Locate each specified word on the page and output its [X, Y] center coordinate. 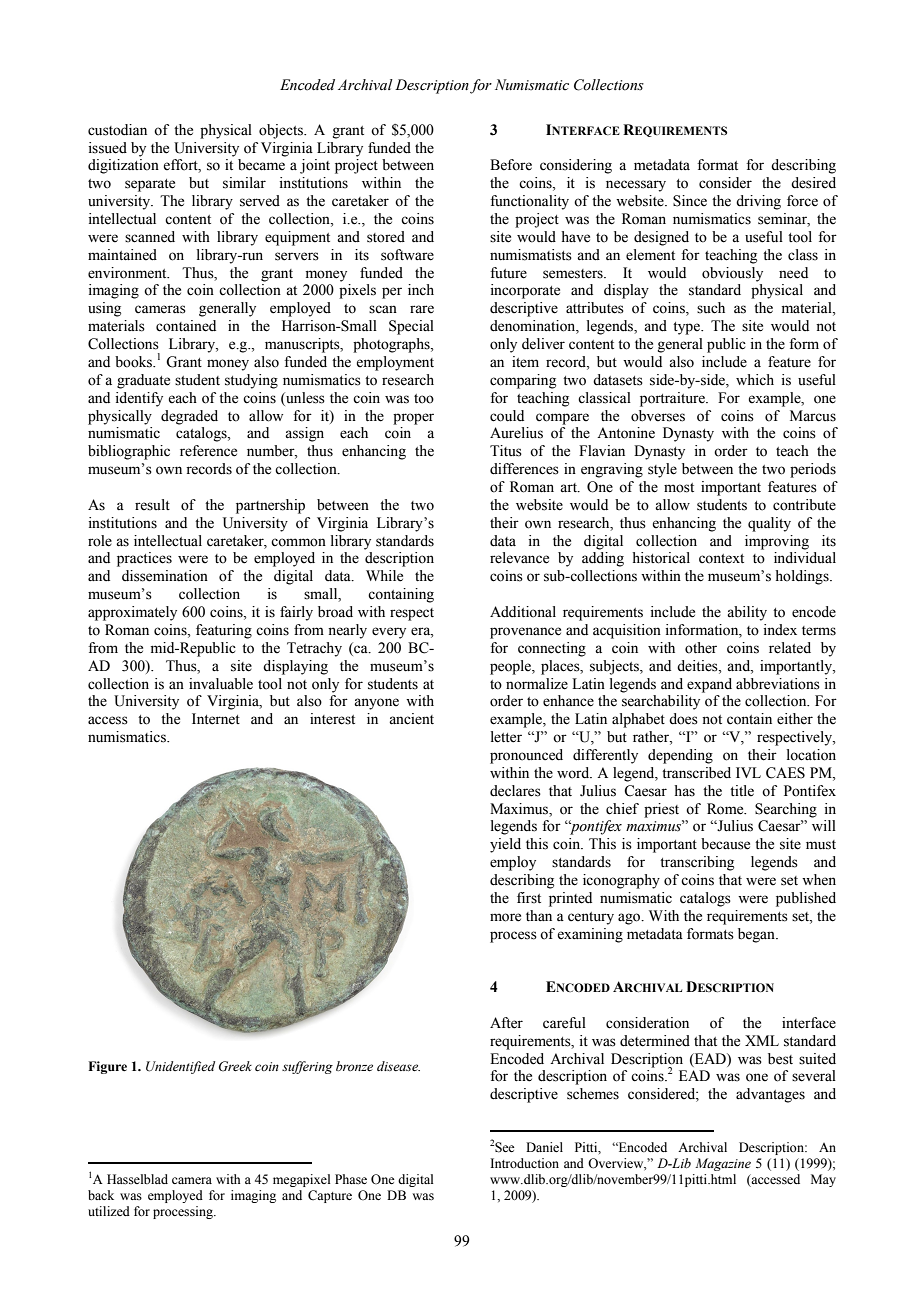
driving [758, 202]
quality [769, 524]
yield [505, 845]
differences [524, 469]
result [152, 505]
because [725, 844]
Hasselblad [137, 1179]
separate [150, 185]
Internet [216, 719]
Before [511, 165]
